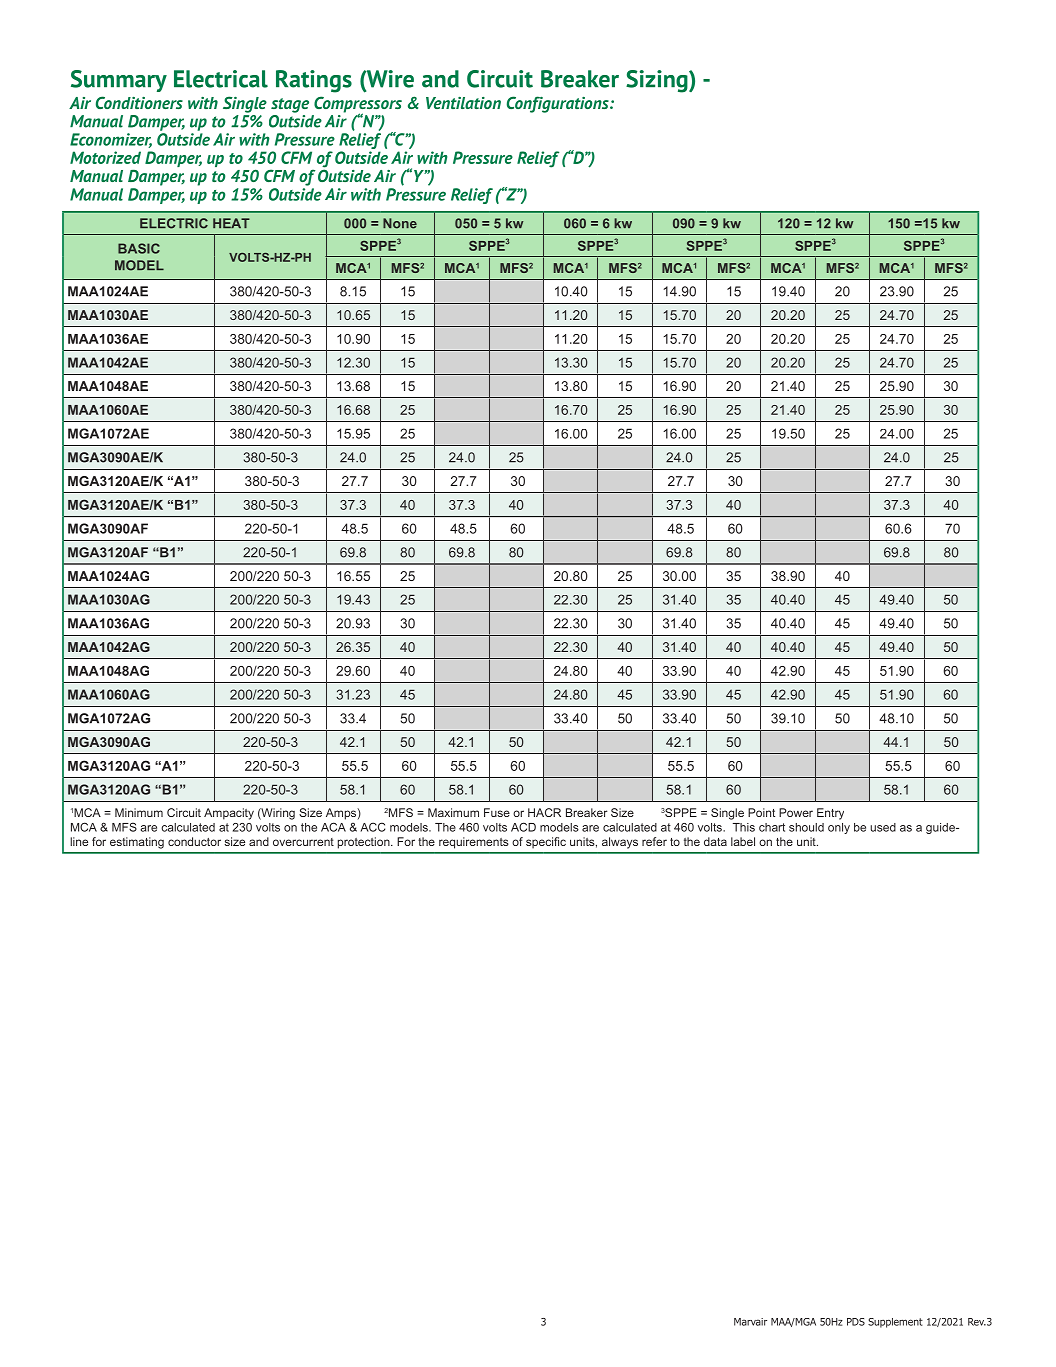 The image size is (1056, 1367). I want to click on PDS, so click(856, 1322).
